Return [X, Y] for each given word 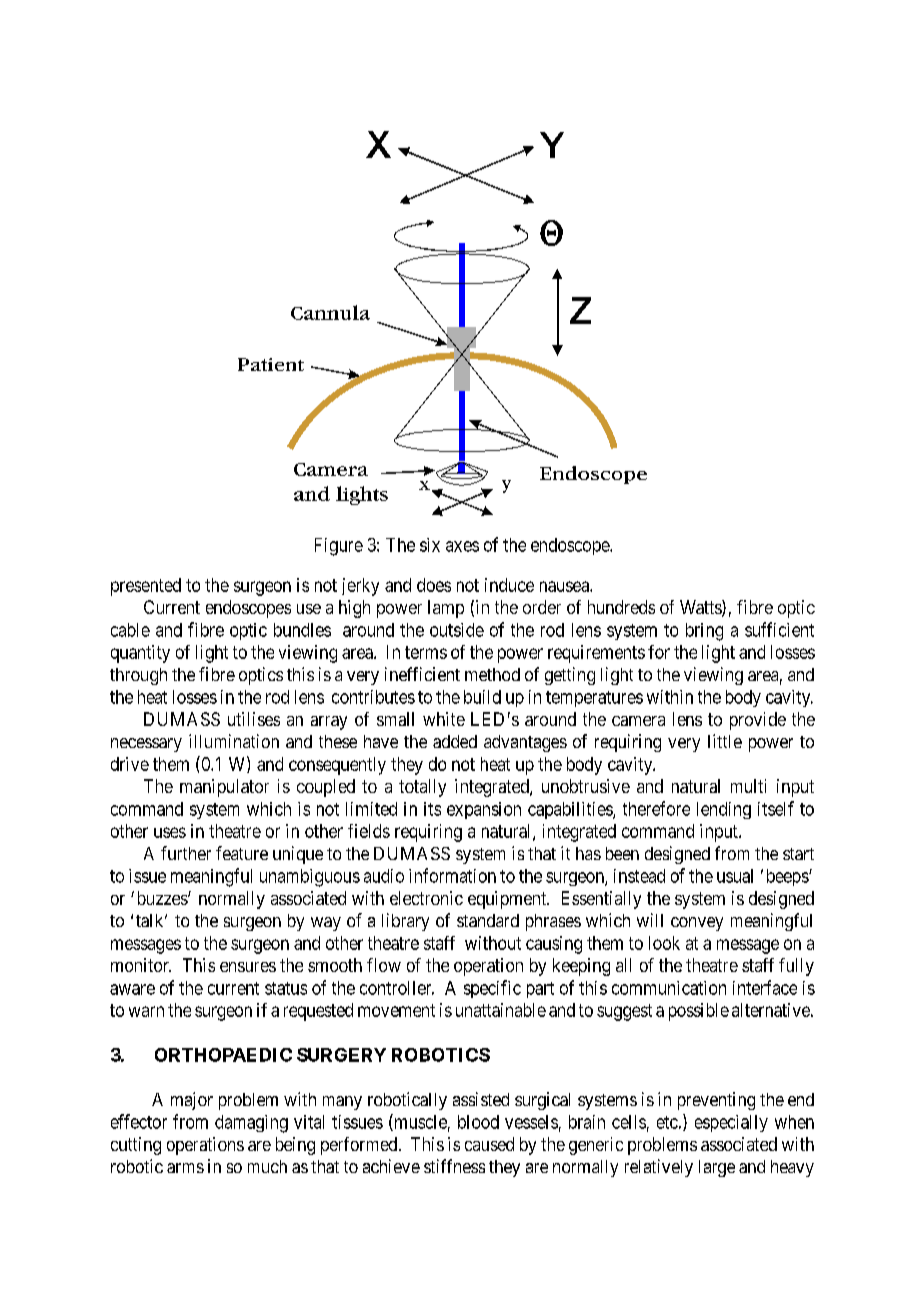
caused [489, 1144]
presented [146, 587]
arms [185, 1168]
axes [462, 546]
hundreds [621, 607]
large [717, 1168]
